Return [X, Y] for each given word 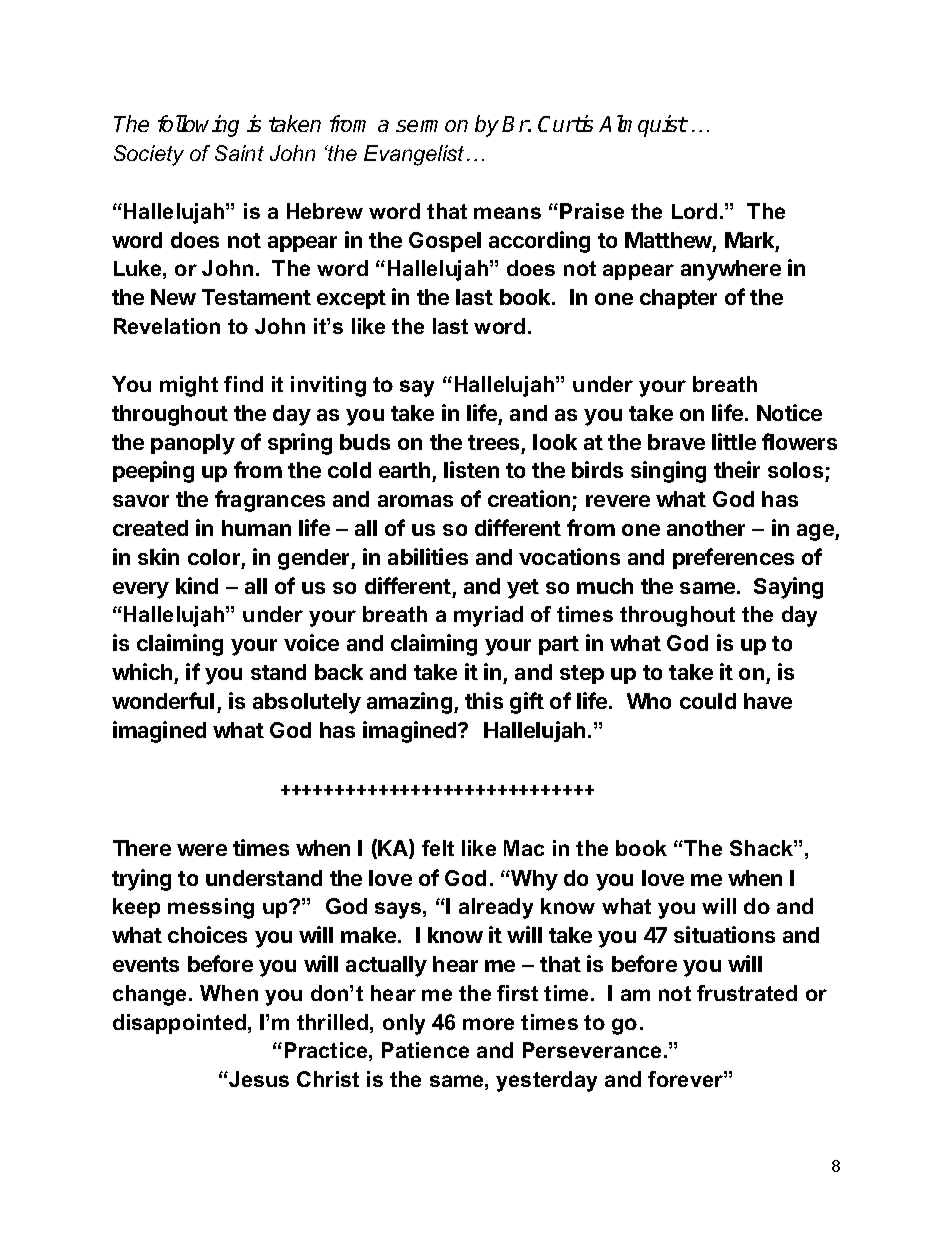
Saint [239, 153]
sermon [432, 126]
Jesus [258, 1079]
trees [493, 442]
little [734, 441]
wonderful [163, 700]
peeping [153, 472]
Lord [694, 211]
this [484, 700]
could [708, 701]
